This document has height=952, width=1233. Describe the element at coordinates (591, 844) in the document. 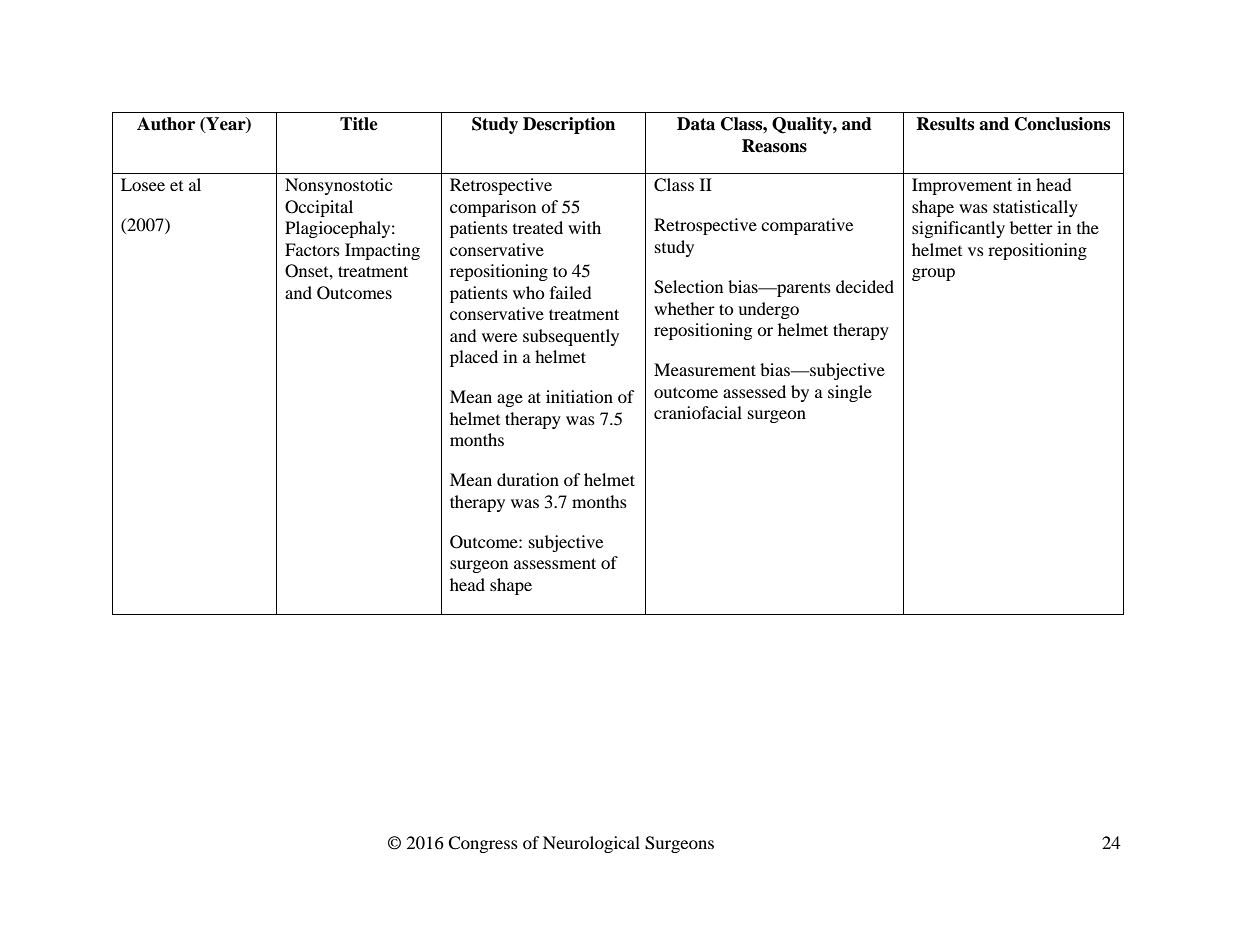

I see `Neurological` at that location.
